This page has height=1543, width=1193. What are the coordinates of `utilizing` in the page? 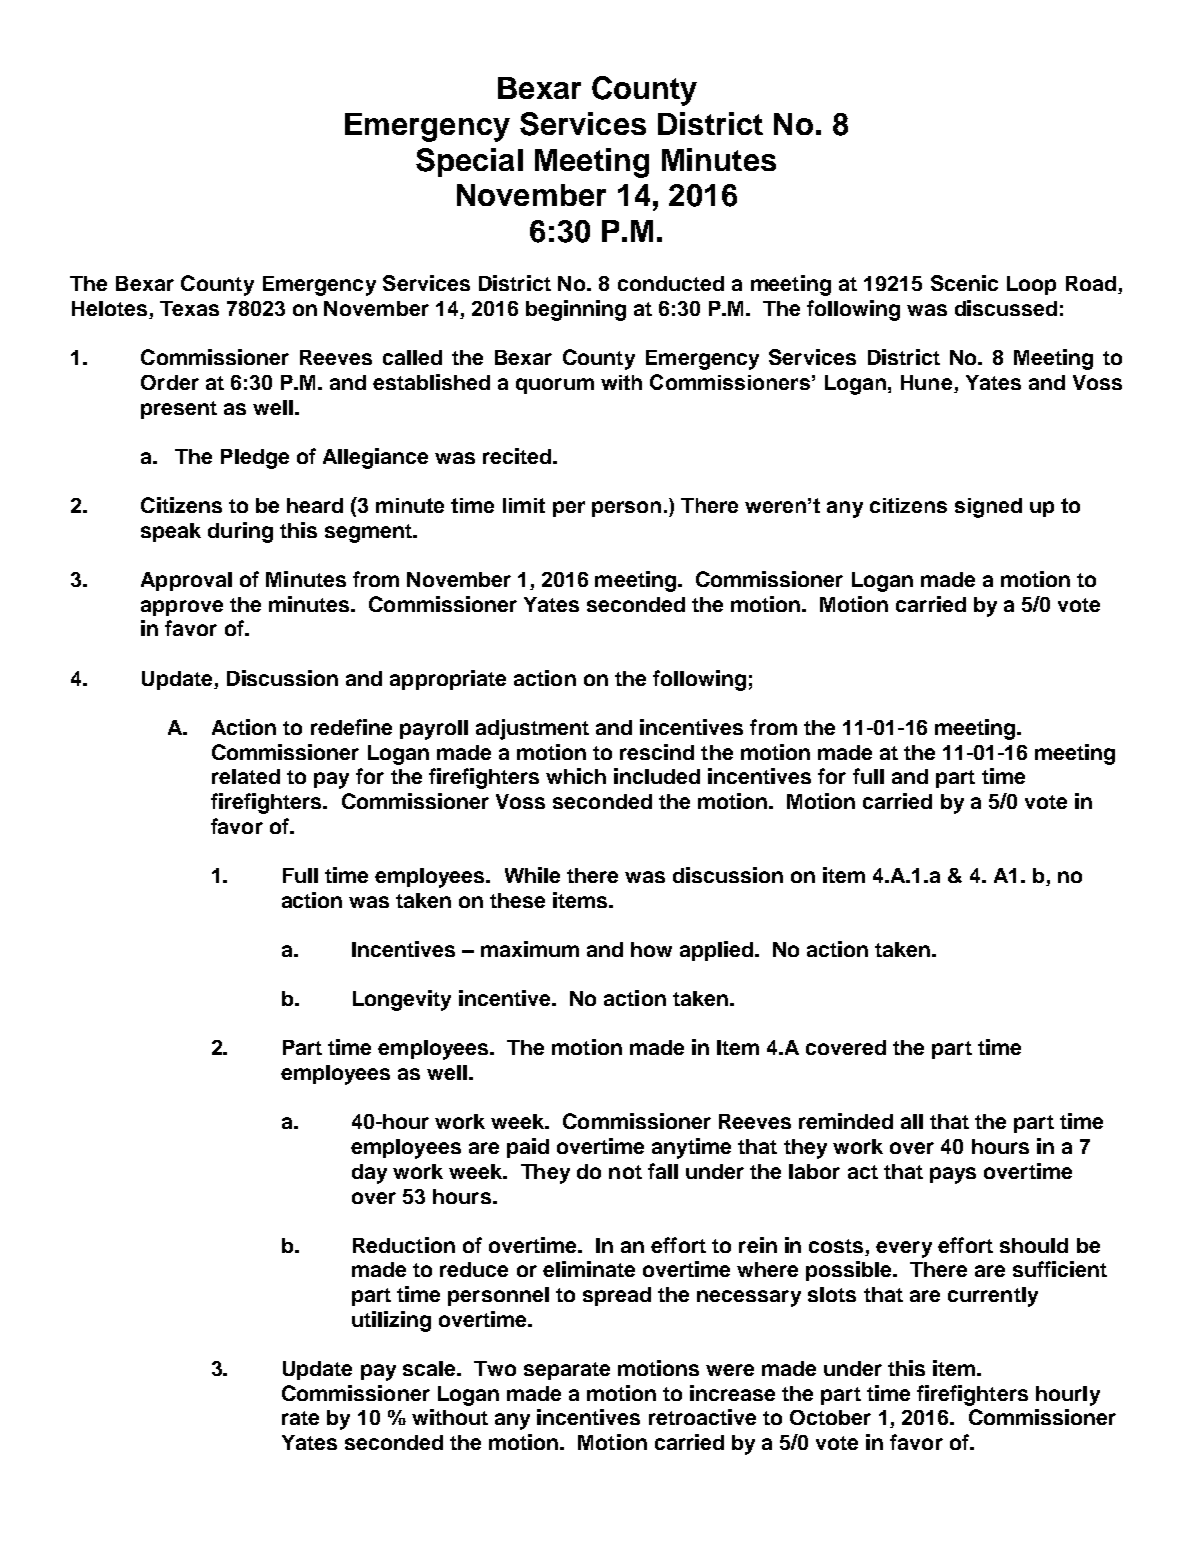 It's located at (391, 1321).
